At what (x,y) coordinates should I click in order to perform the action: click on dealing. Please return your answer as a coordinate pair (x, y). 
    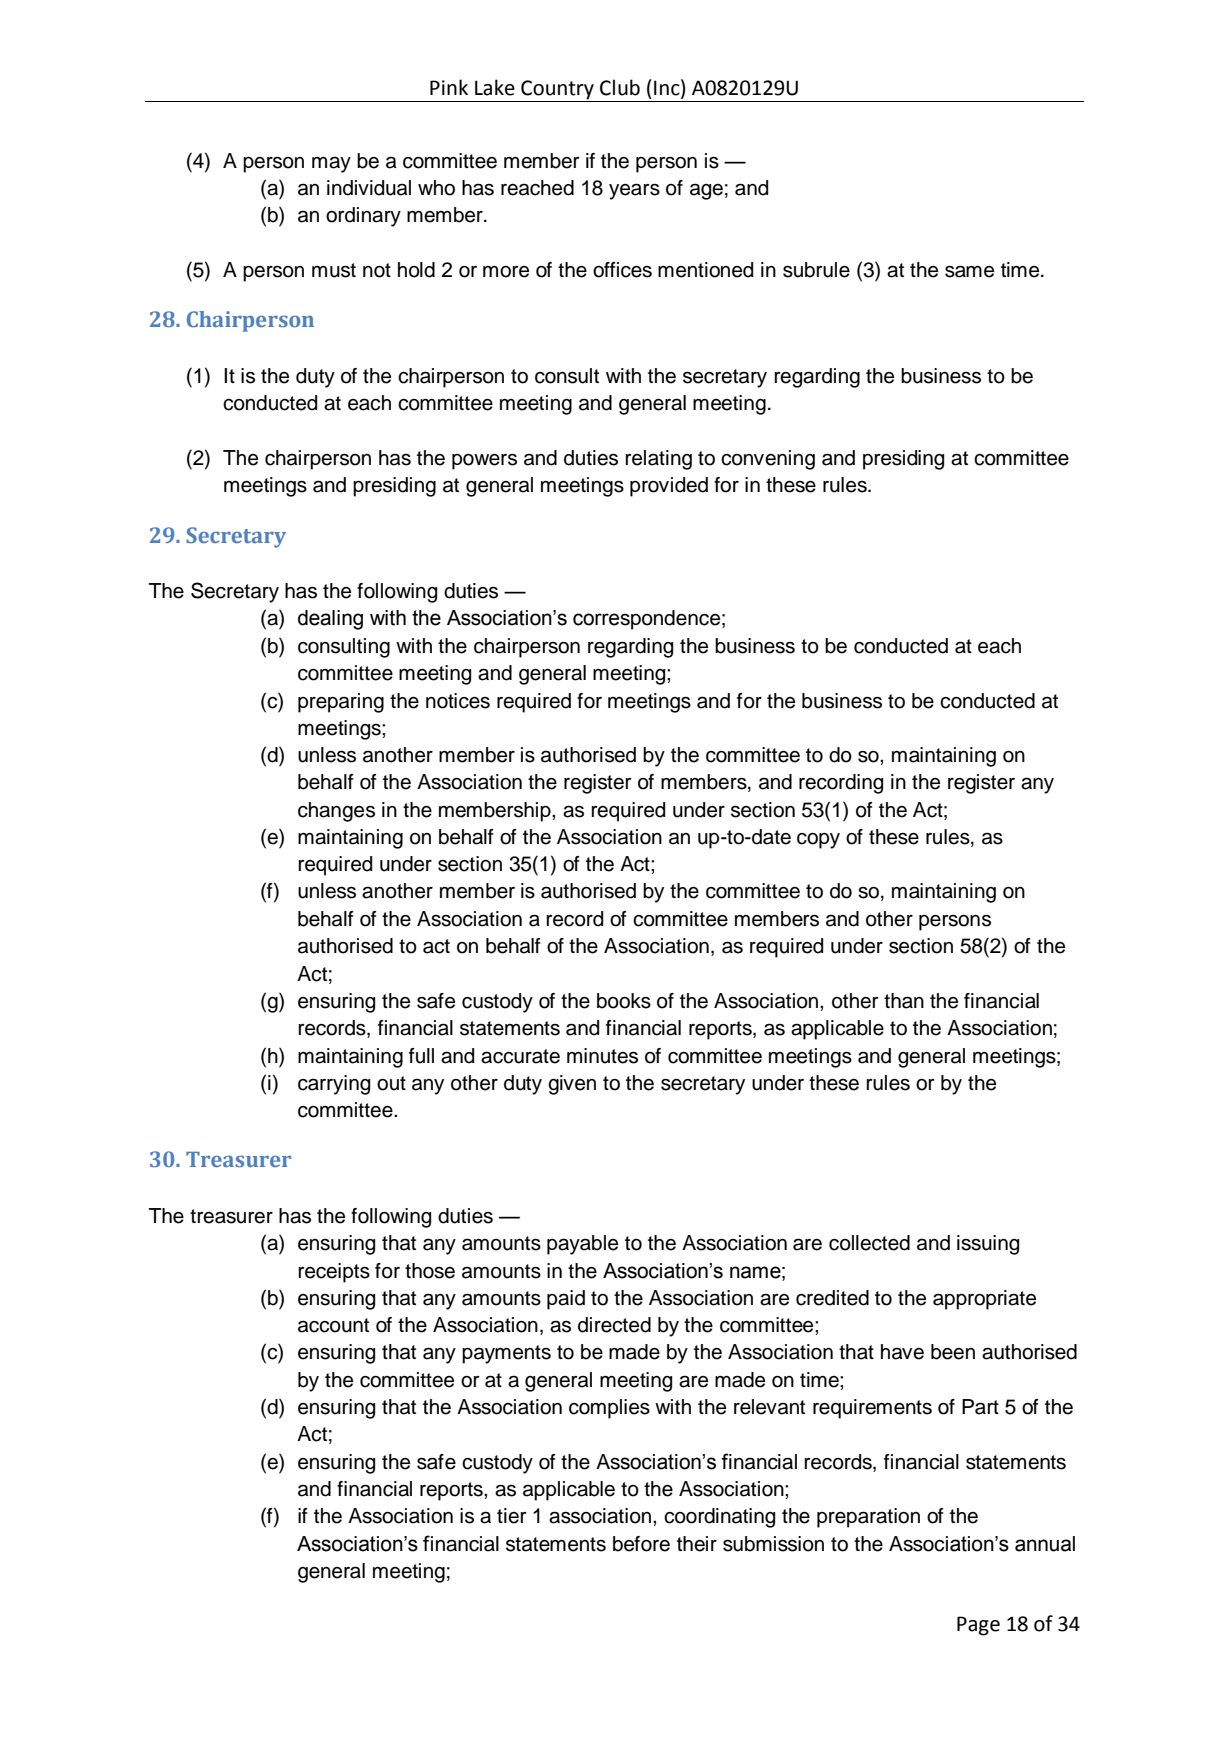
    Looking at the image, I should click on (330, 620).
